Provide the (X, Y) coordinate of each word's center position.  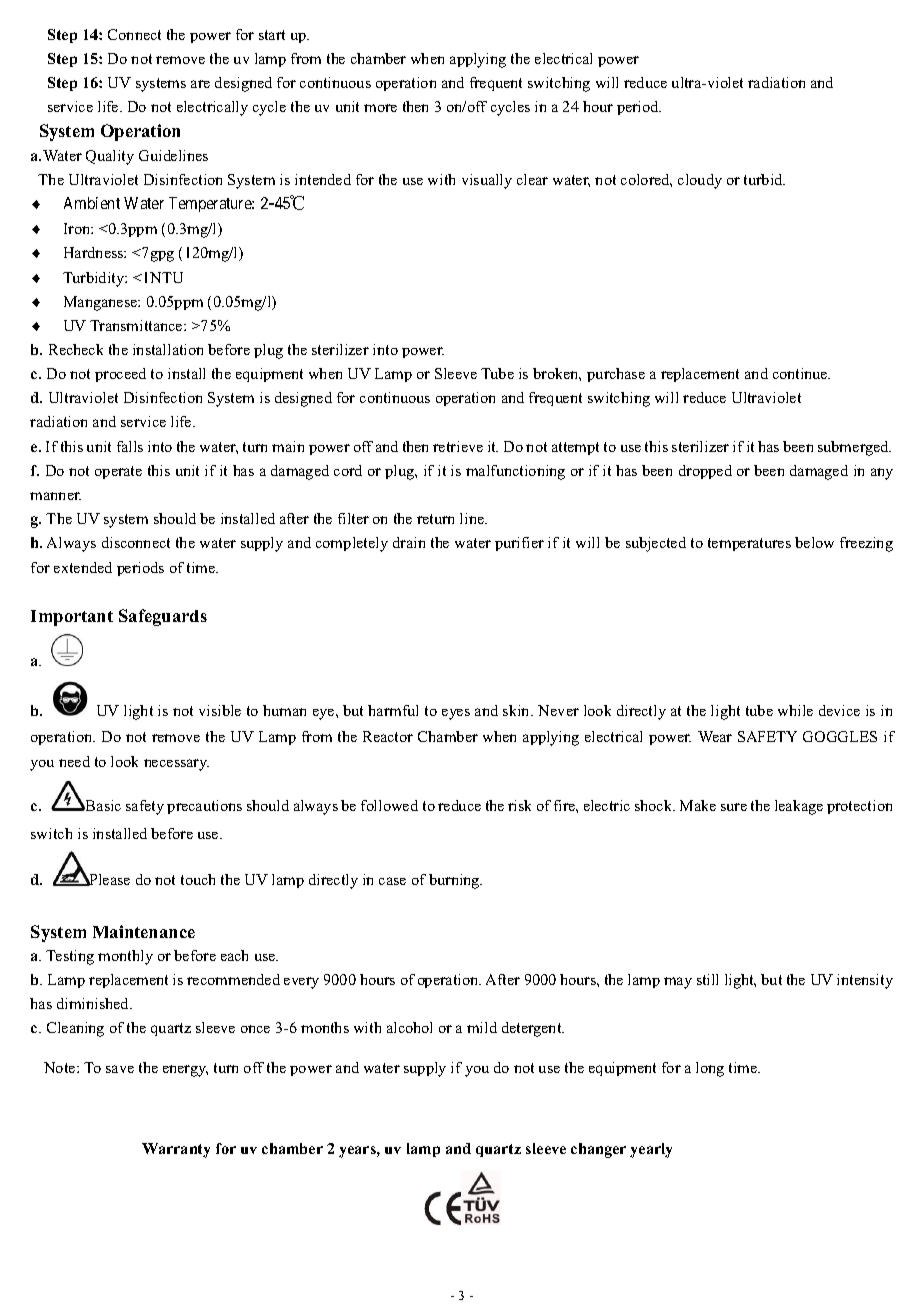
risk (519, 805)
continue (801, 373)
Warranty (176, 1150)
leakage (799, 807)
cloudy (700, 181)
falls (130, 446)
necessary (176, 765)
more (380, 108)
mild (482, 1027)
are (200, 84)
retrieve (458, 446)
